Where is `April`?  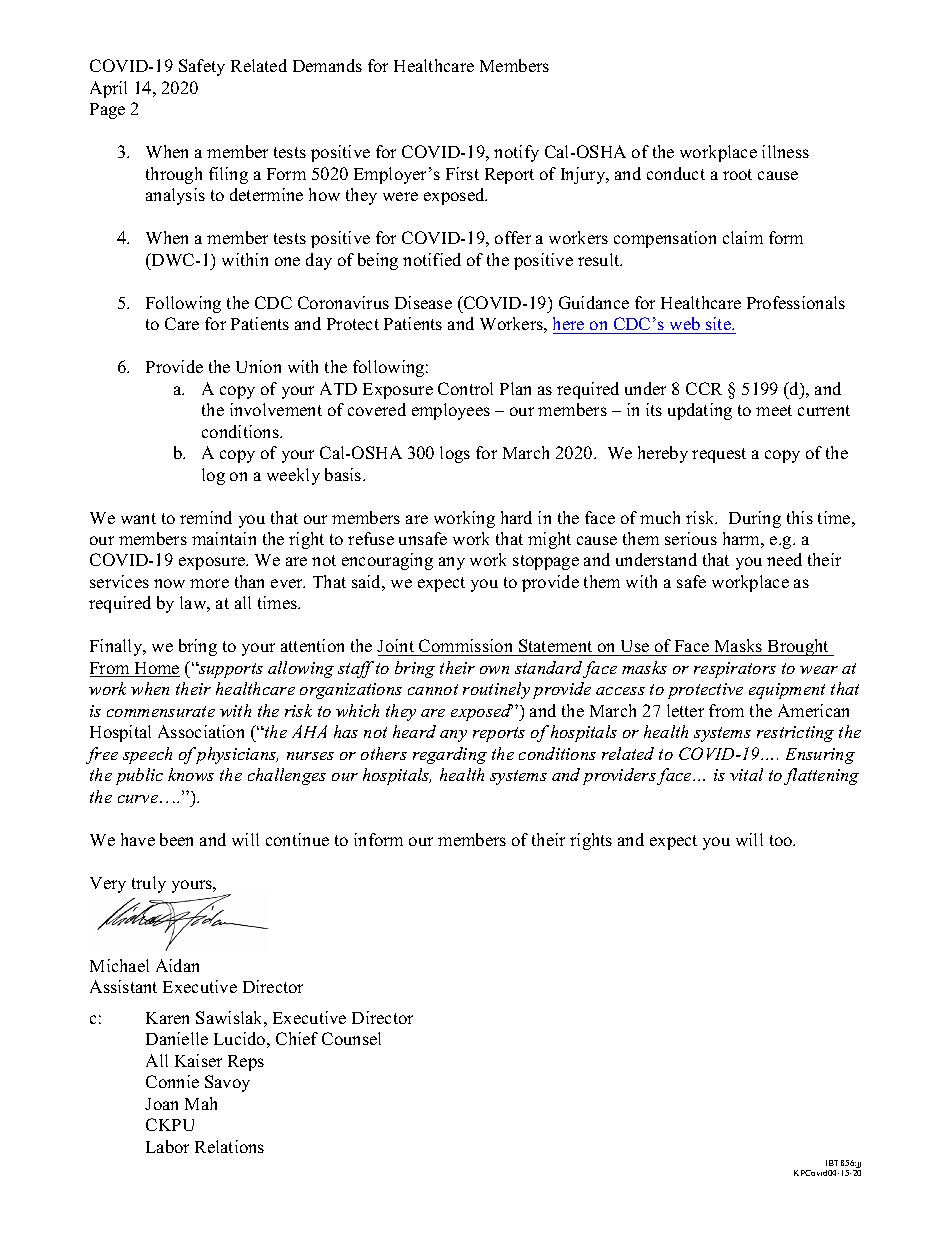 April is located at coordinates (108, 89).
